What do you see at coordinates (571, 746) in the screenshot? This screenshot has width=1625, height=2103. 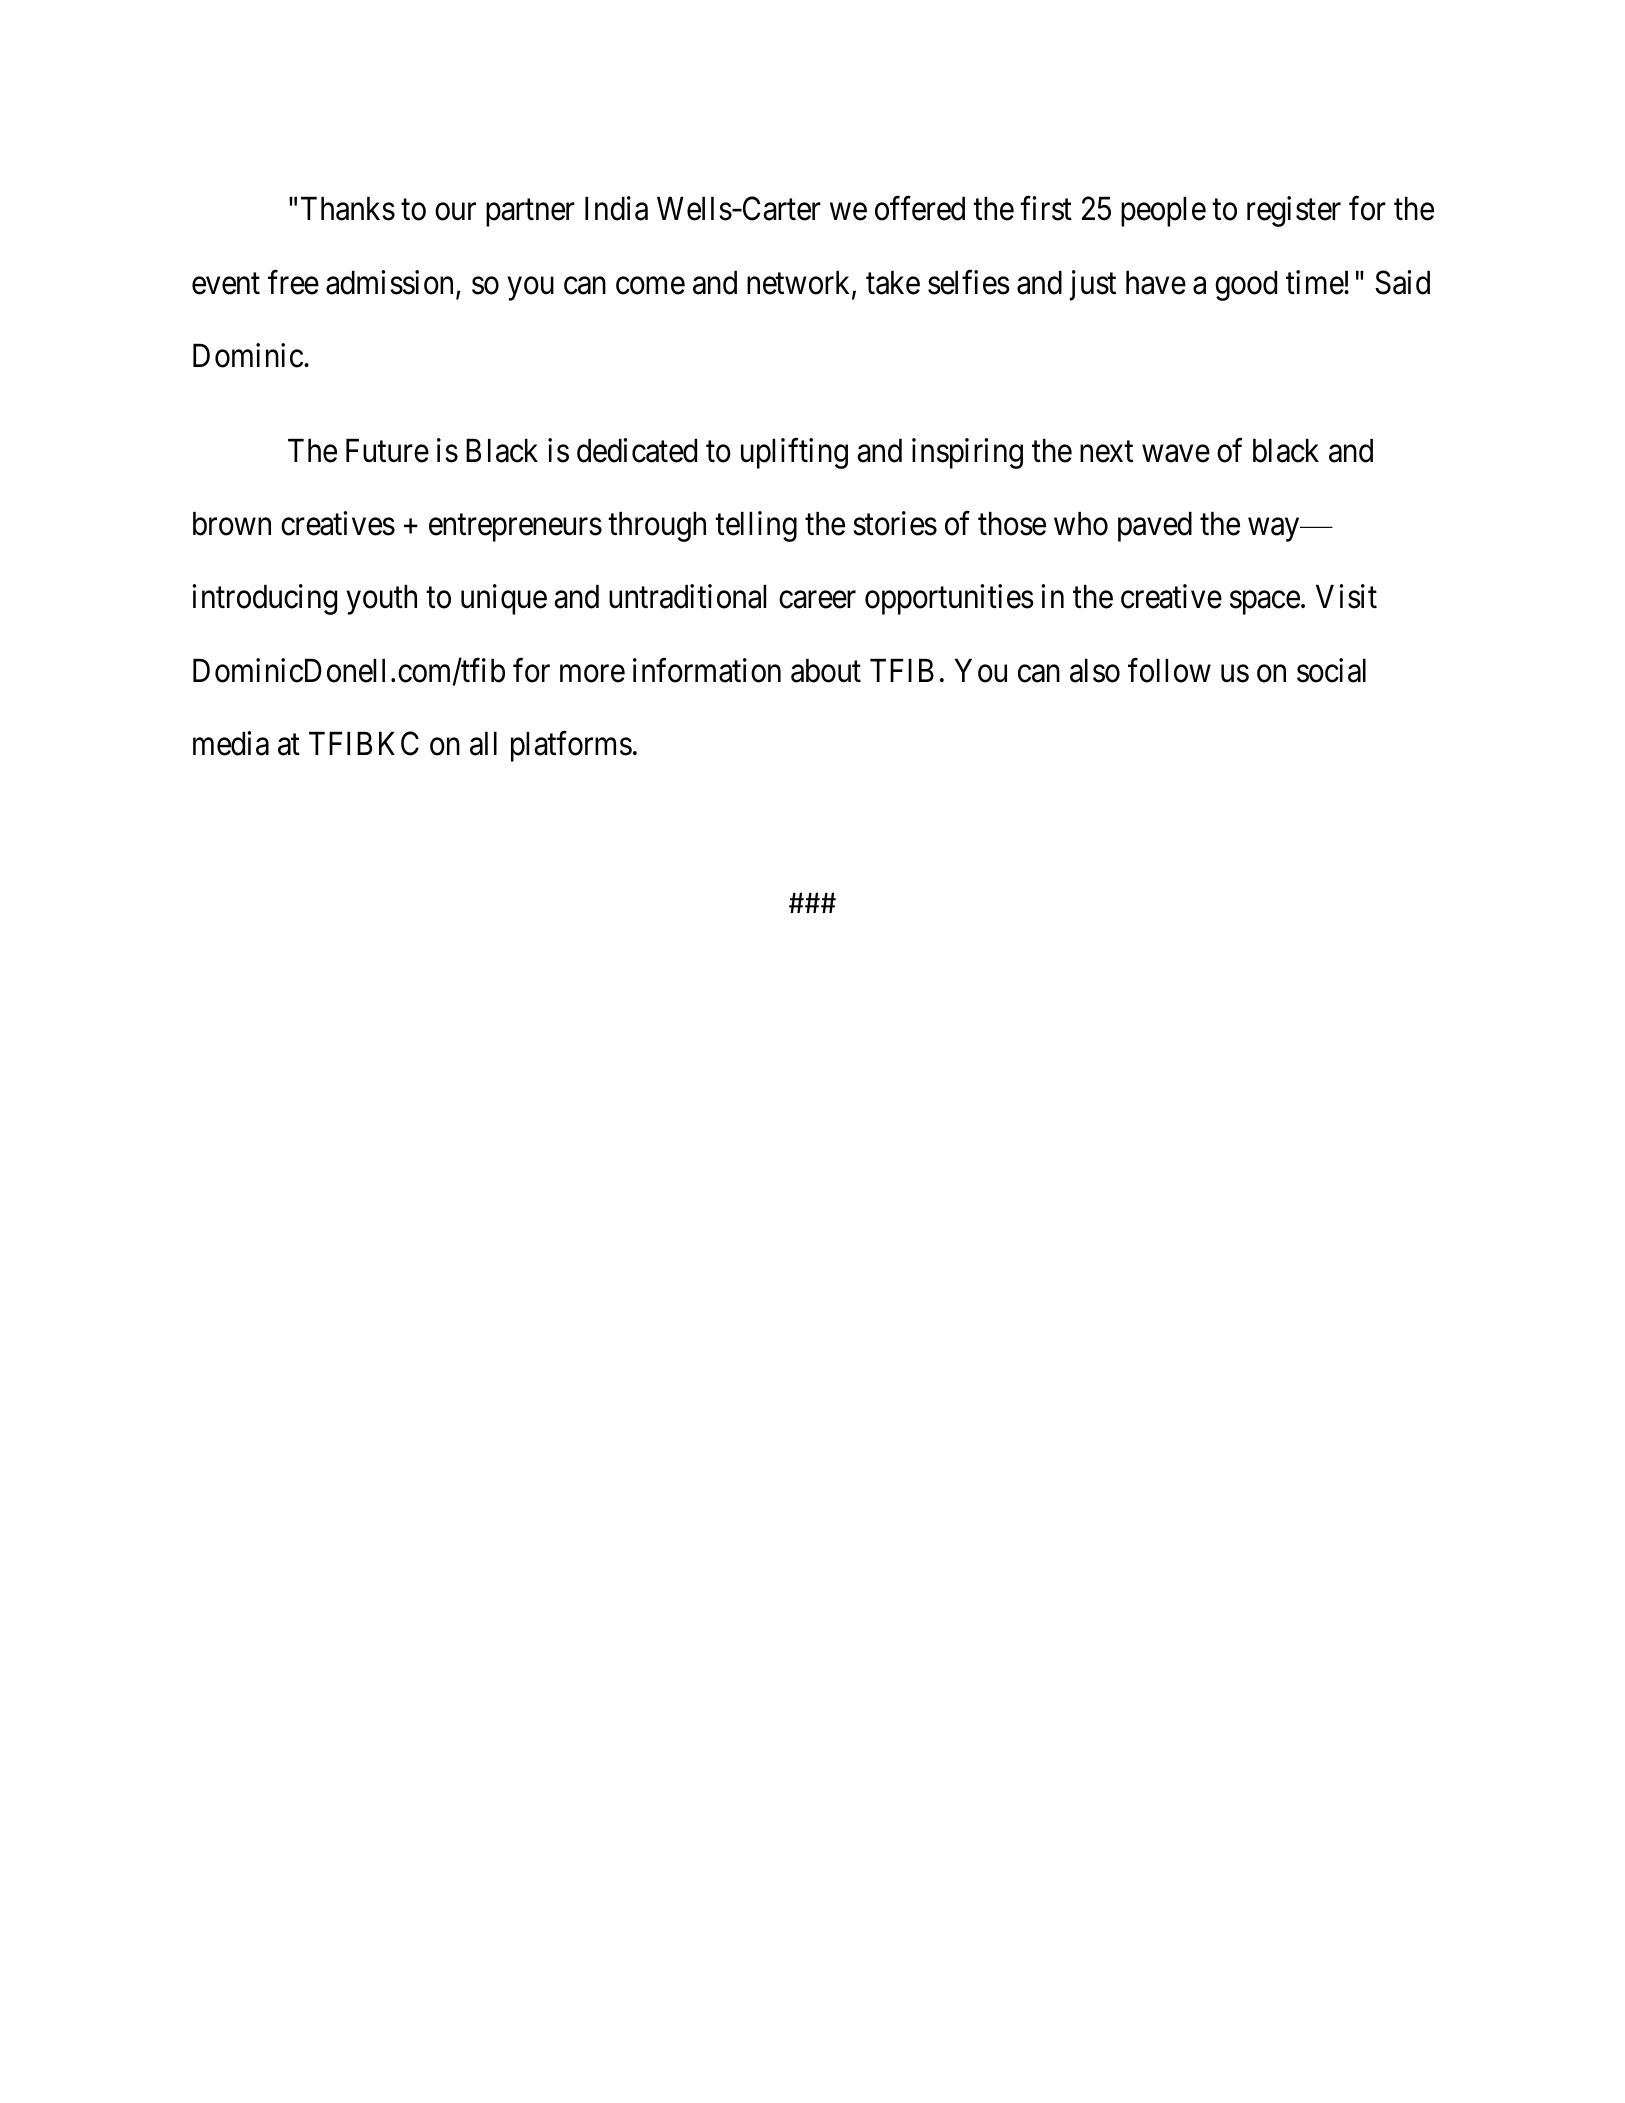 I see `platforms` at bounding box center [571, 746].
